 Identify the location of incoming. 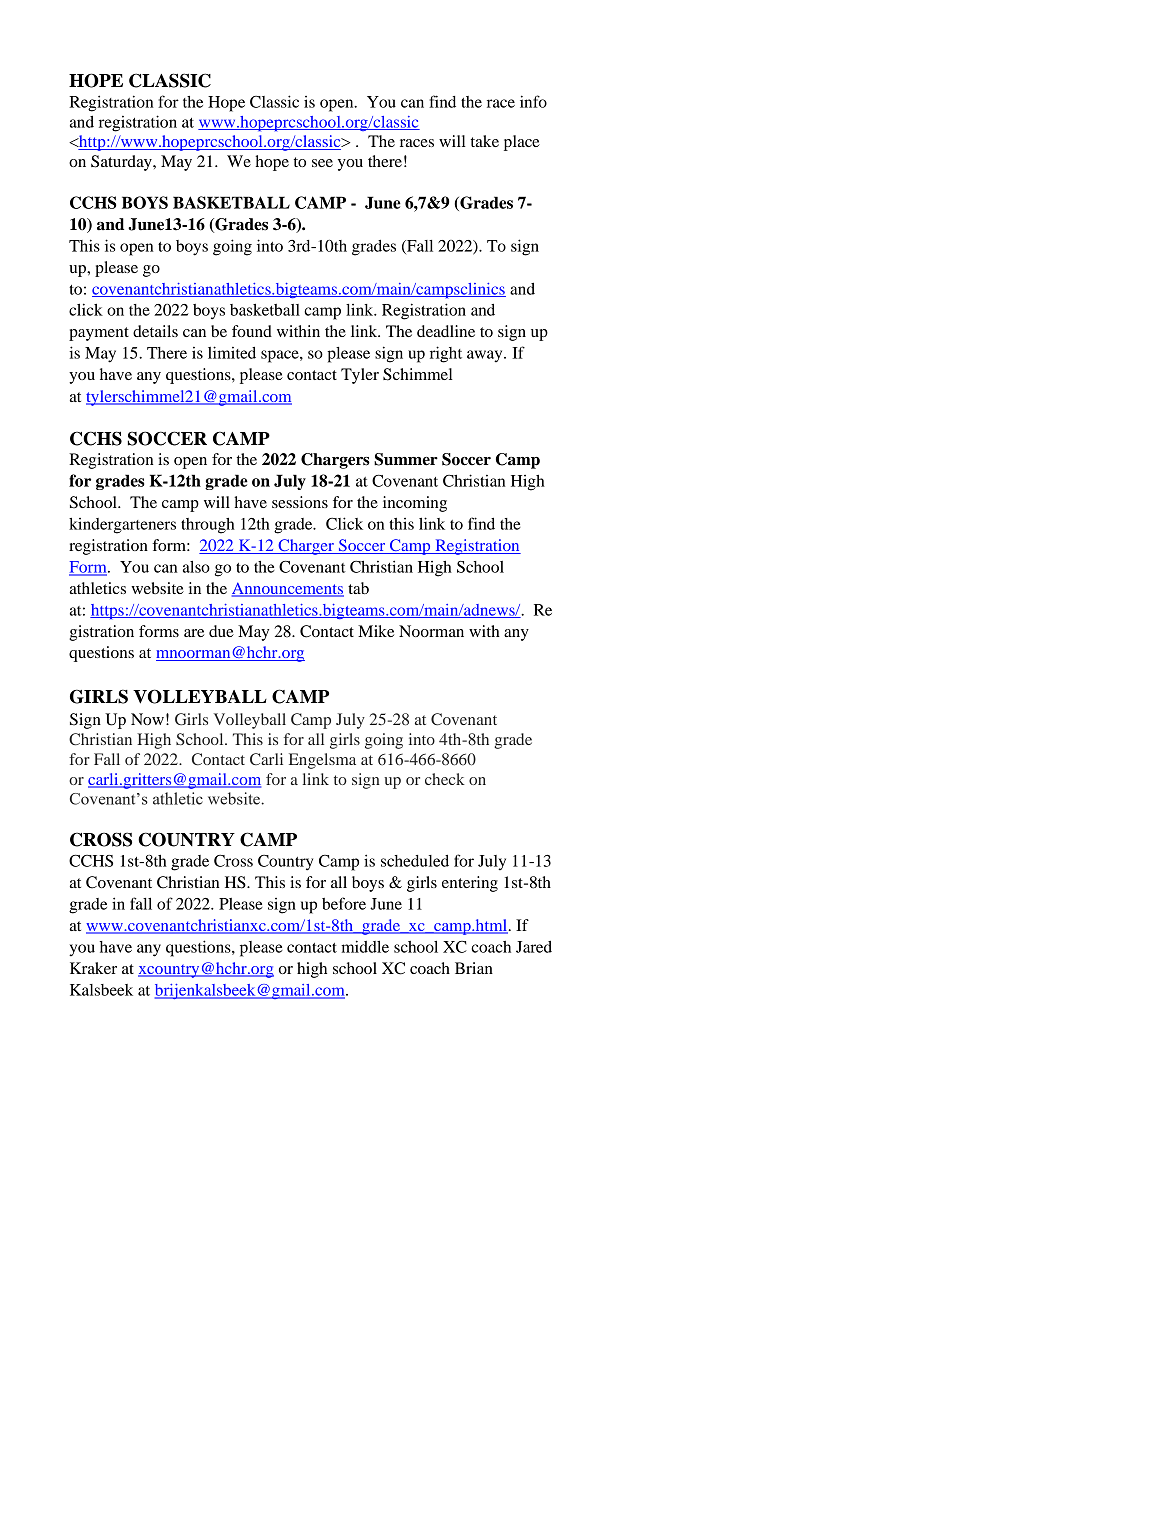
(415, 504).
